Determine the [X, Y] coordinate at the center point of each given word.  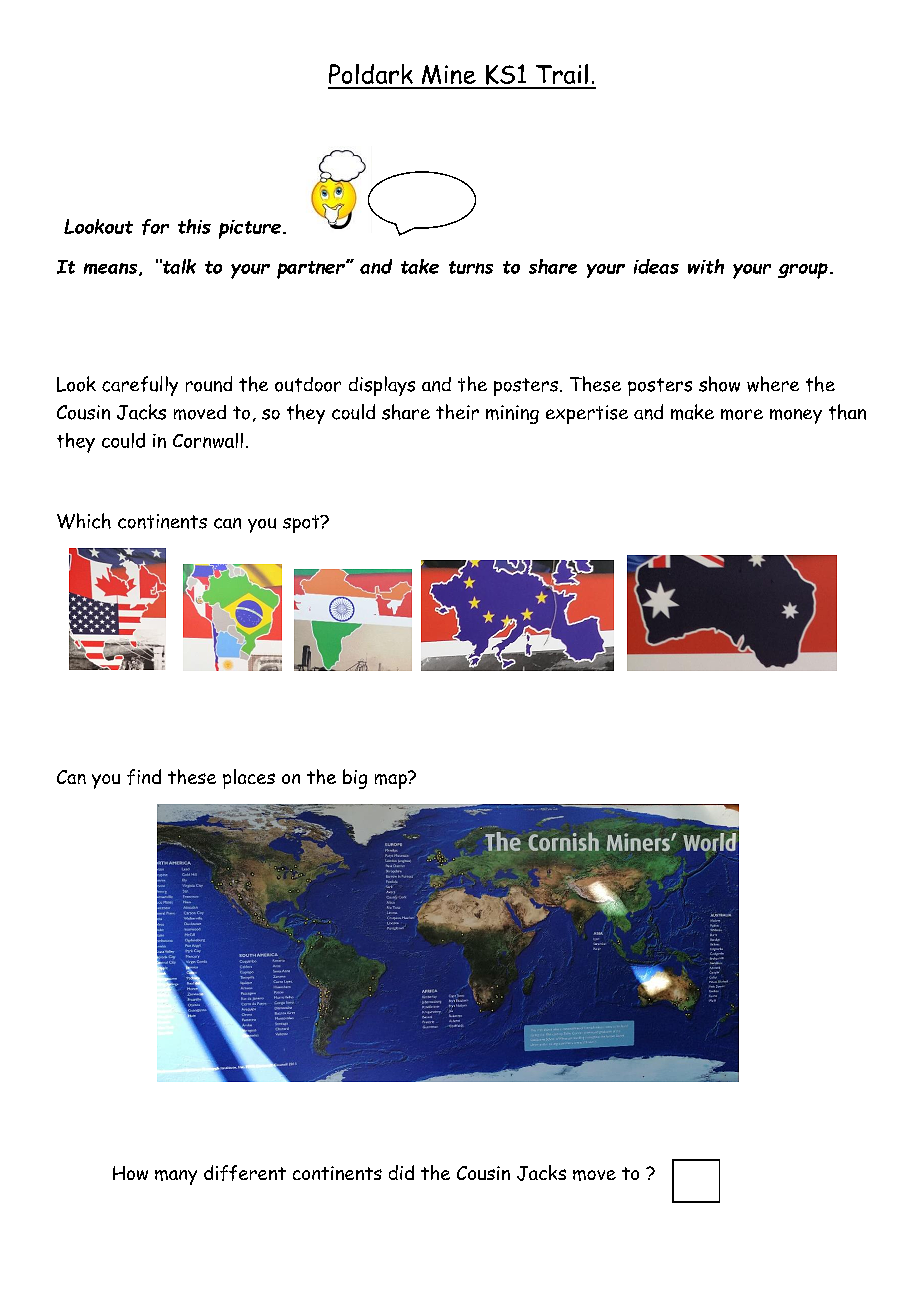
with [706, 266]
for [155, 227]
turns [471, 267]
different [245, 1173]
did [401, 1172]
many [176, 1177]
